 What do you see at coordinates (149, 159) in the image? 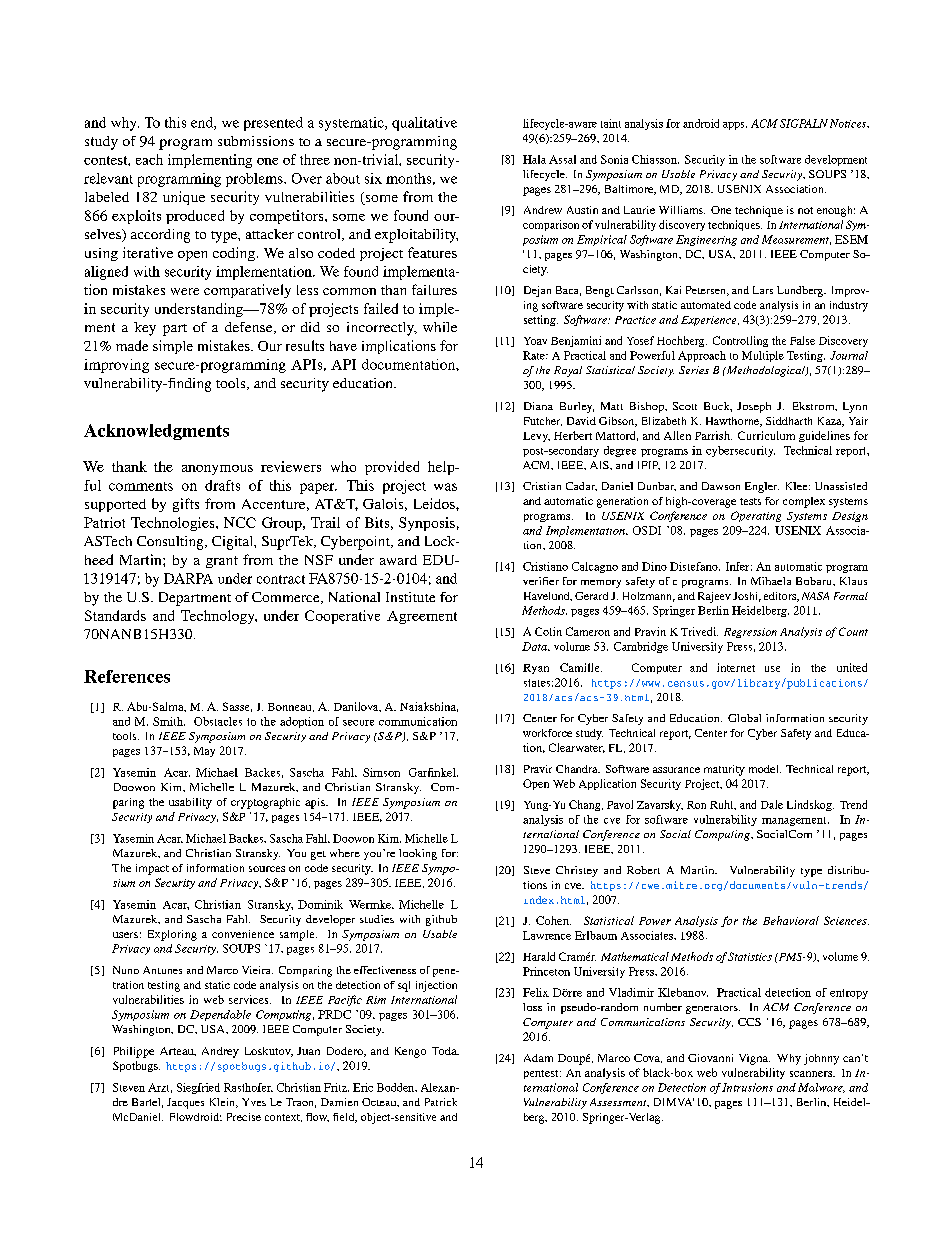
I see `each` at bounding box center [149, 159].
